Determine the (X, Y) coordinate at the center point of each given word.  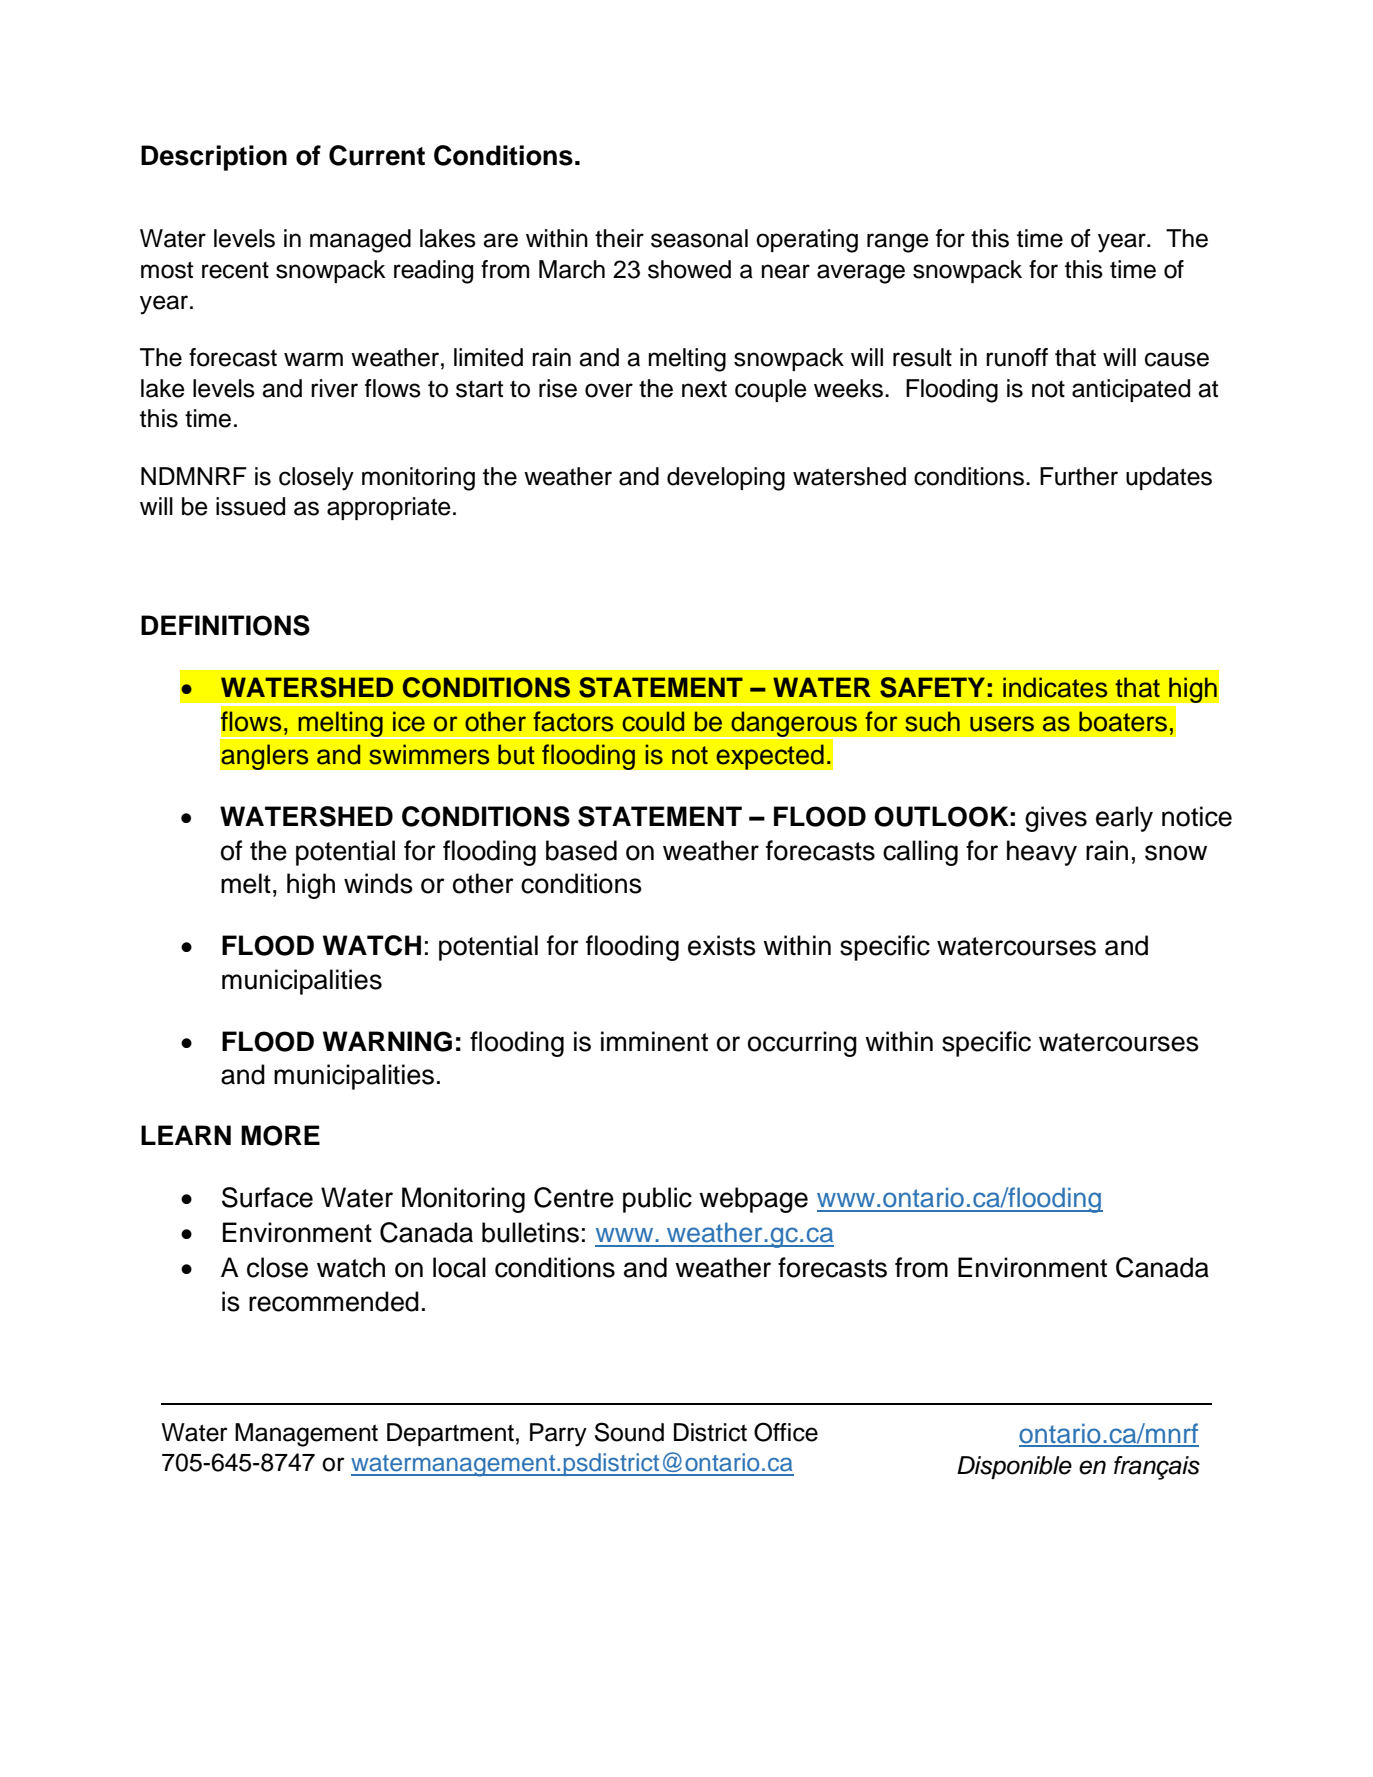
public (657, 1200)
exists (722, 945)
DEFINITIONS (225, 625)
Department (450, 1434)
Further (1079, 476)
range (898, 243)
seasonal (699, 238)
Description (214, 158)
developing (726, 479)
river (334, 388)
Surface (267, 1197)
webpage (753, 1200)
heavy (1042, 853)
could (653, 721)
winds (378, 883)
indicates (1055, 687)
